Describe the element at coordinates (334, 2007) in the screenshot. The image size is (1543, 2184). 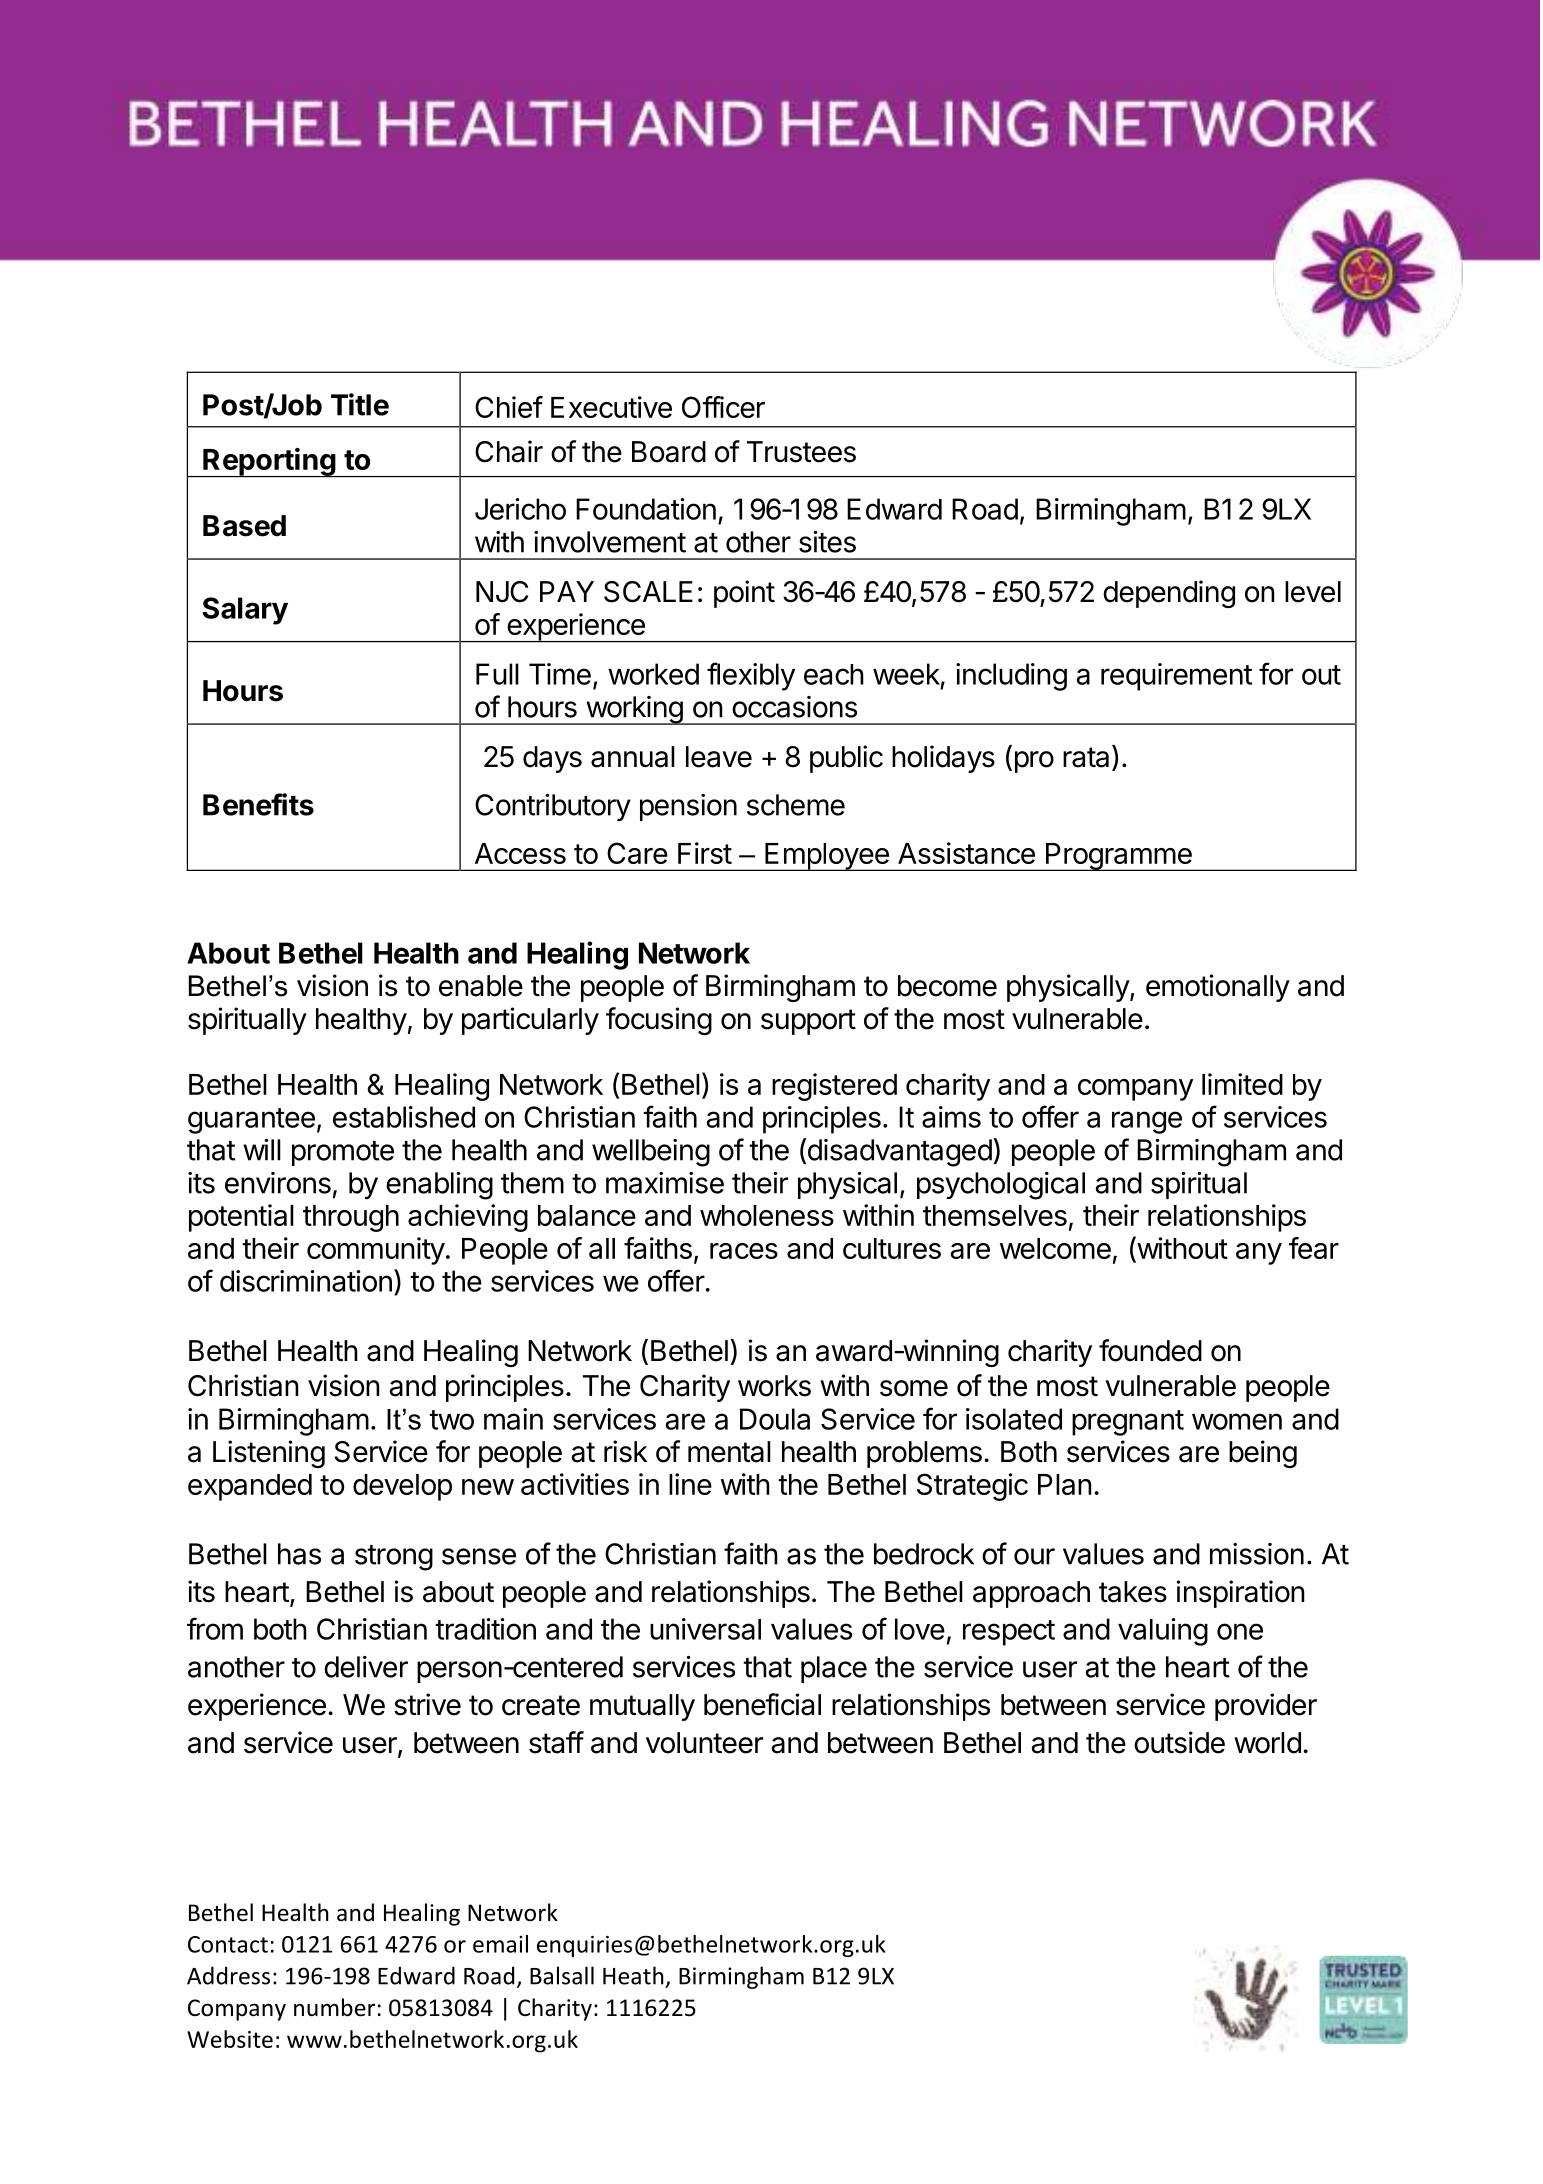
I see `number` at that location.
